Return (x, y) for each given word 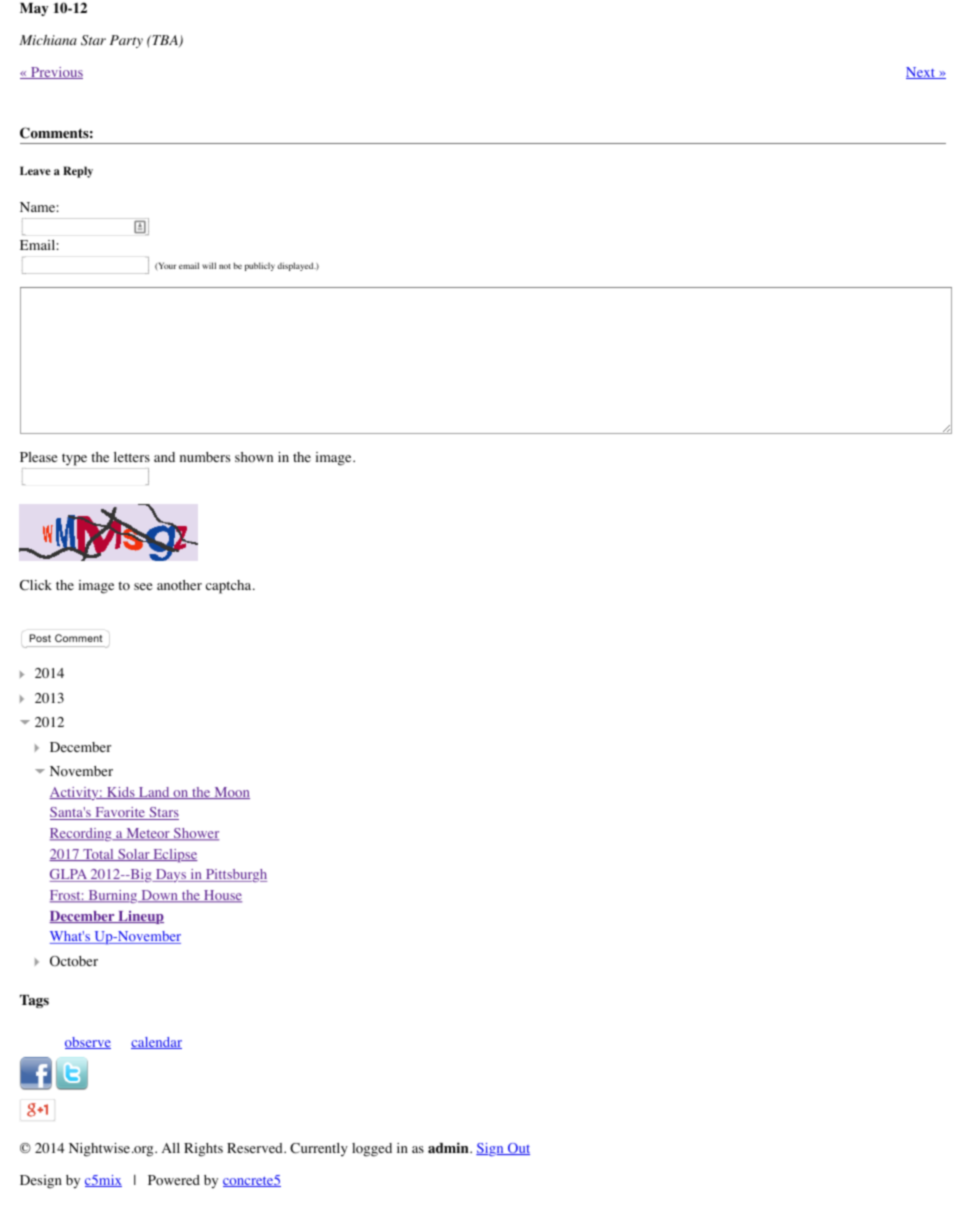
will (209, 265)
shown (254, 457)
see (143, 586)
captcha (230, 587)
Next (922, 73)
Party (126, 41)
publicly (260, 266)
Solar (134, 855)
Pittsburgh (235, 875)
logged (372, 1150)
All (171, 1148)
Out (518, 1149)
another (179, 585)
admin (449, 1147)
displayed (296, 266)
